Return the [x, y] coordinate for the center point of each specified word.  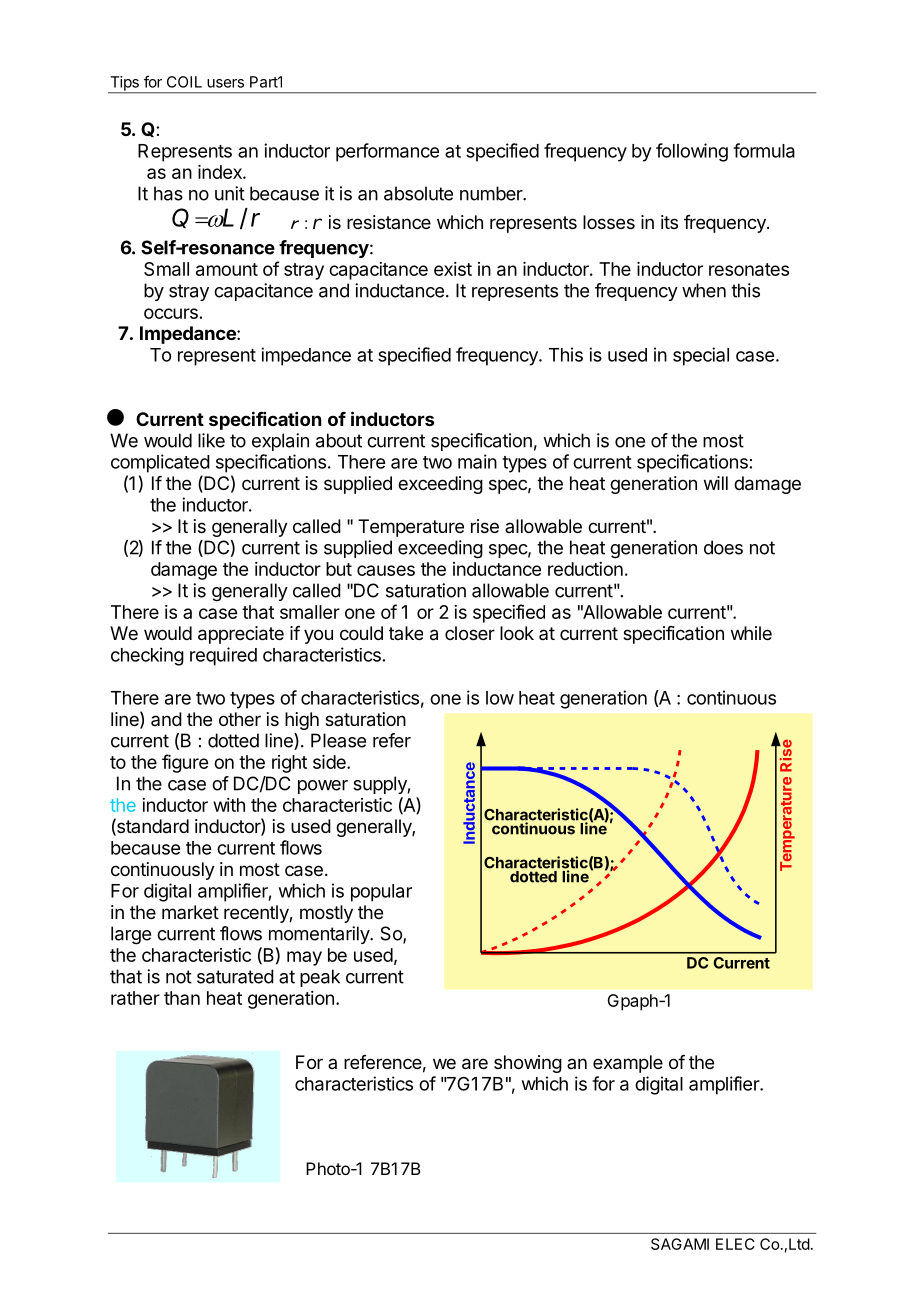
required [223, 656]
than [182, 998]
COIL [184, 82]
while [751, 633]
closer [470, 633]
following [692, 152]
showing [528, 1064]
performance [387, 152]
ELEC [735, 1244]
